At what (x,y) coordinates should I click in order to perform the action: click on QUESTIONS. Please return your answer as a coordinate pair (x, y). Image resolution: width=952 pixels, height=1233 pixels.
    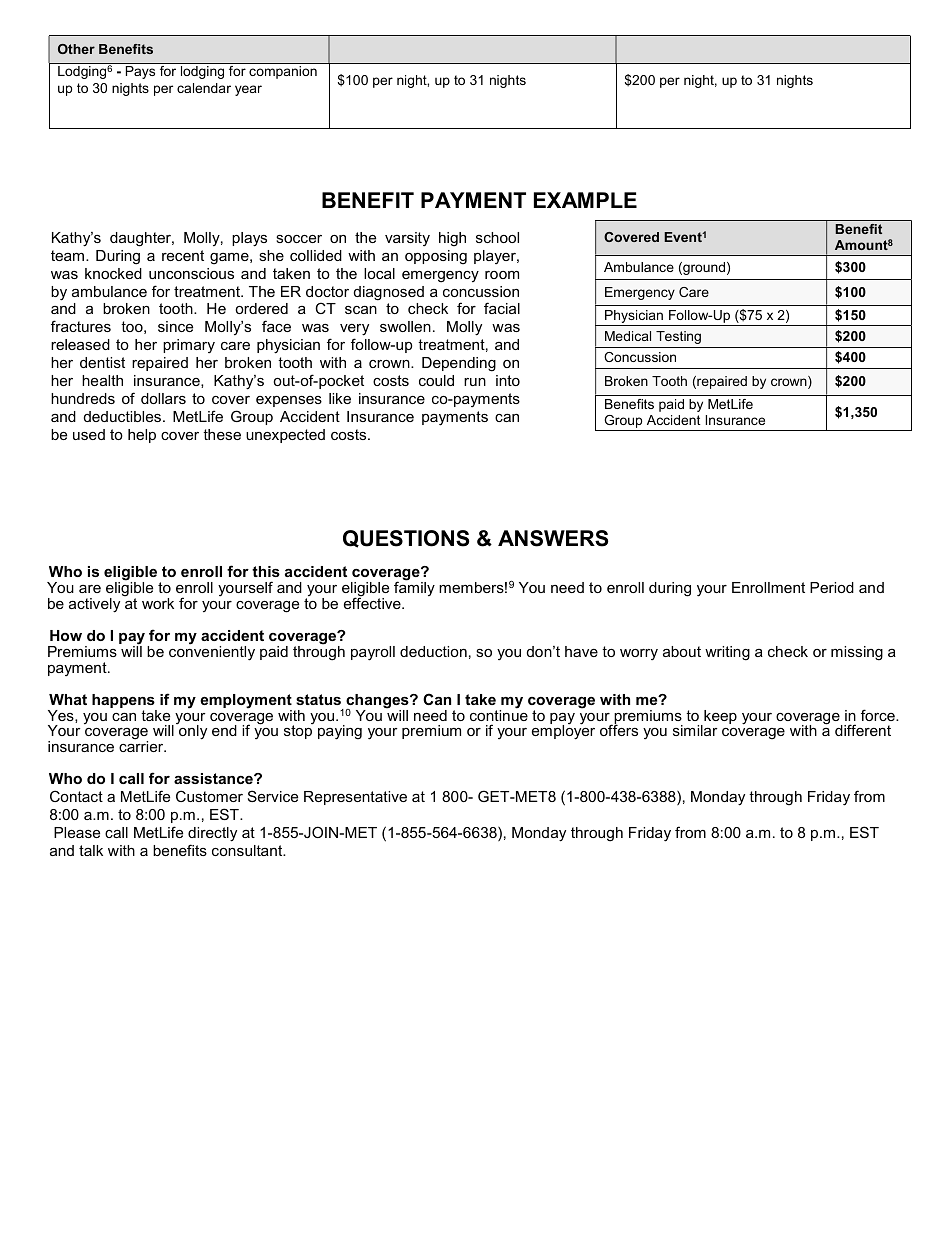
    Looking at the image, I should click on (406, 539).
